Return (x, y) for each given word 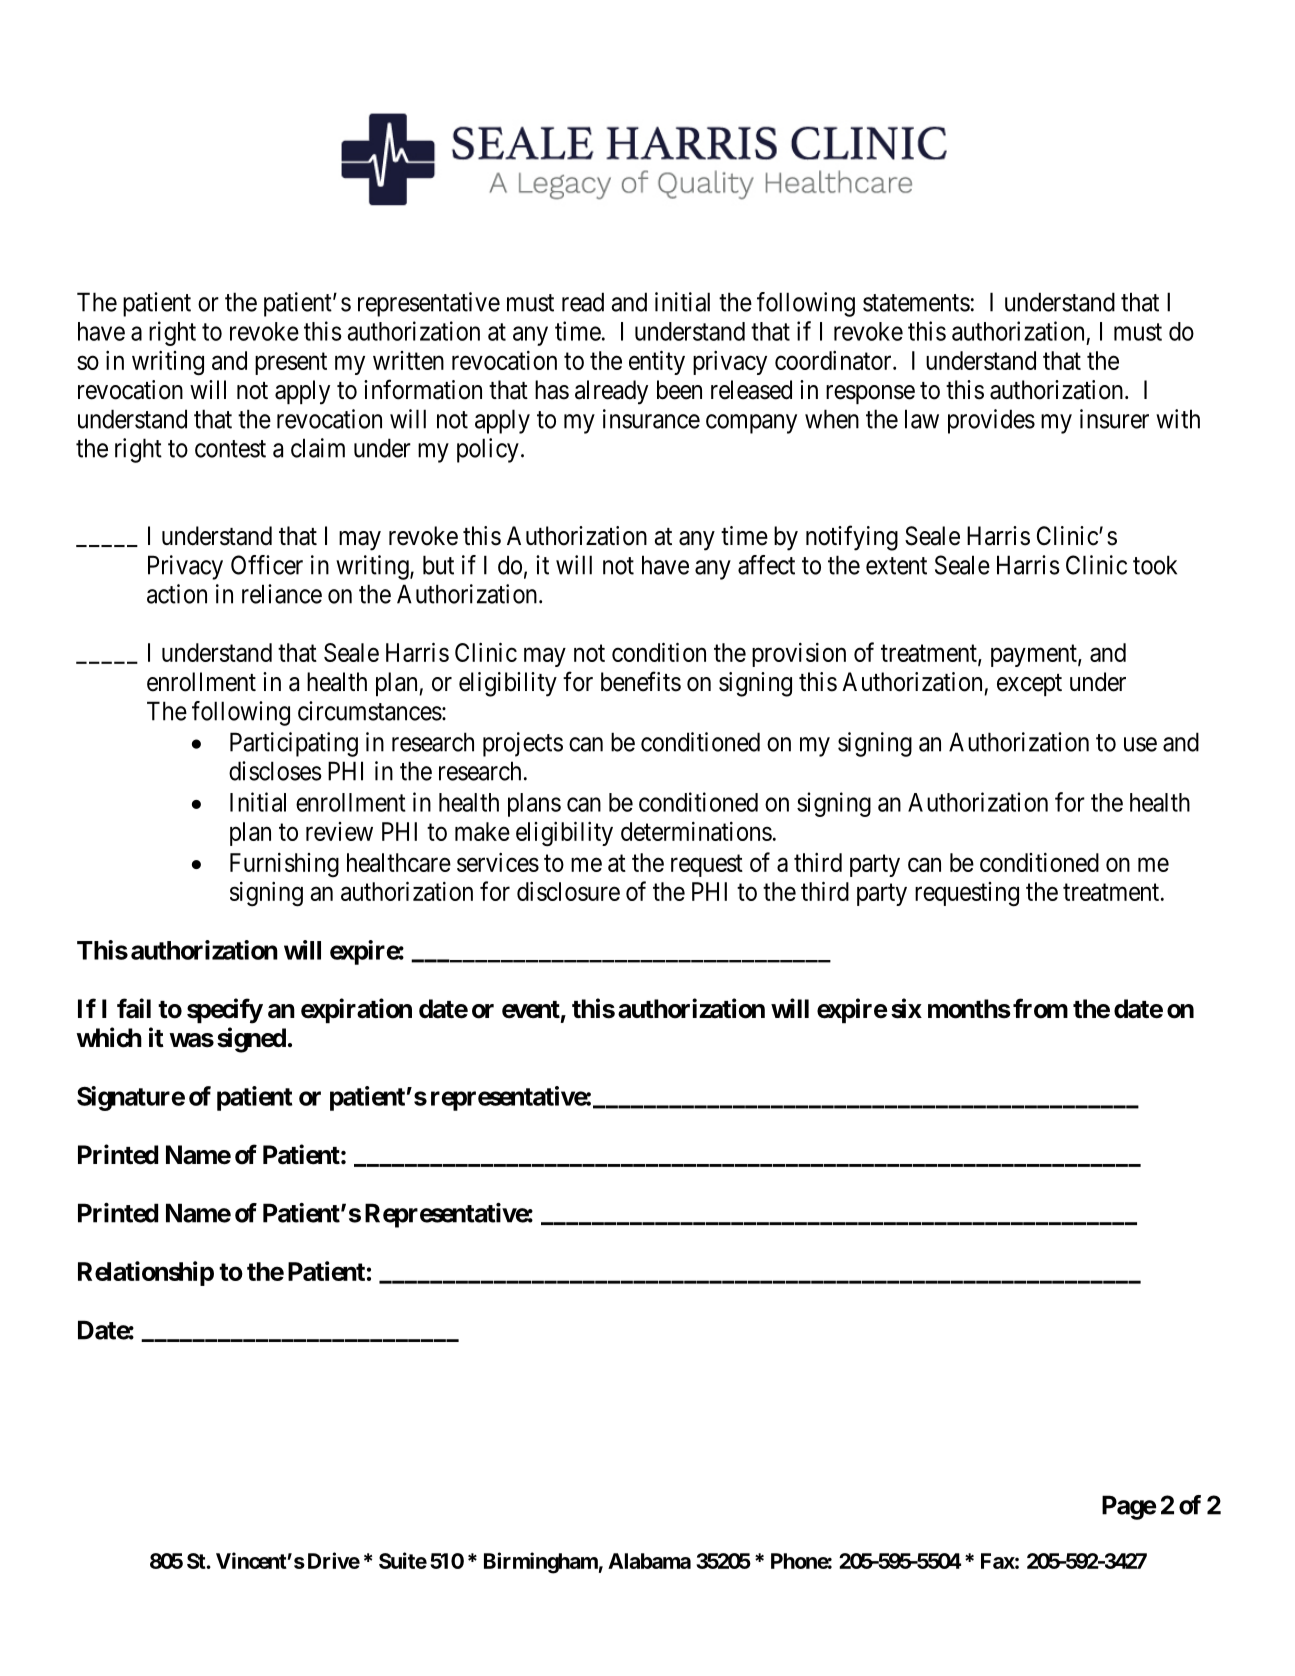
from (1040, 1008)
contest (230, 449)
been (679, 390)
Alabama (649, 1561)
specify (225, 1011)
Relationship (146, 1273)
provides (991, 421)
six (906, 1008)
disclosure (568, 891)
